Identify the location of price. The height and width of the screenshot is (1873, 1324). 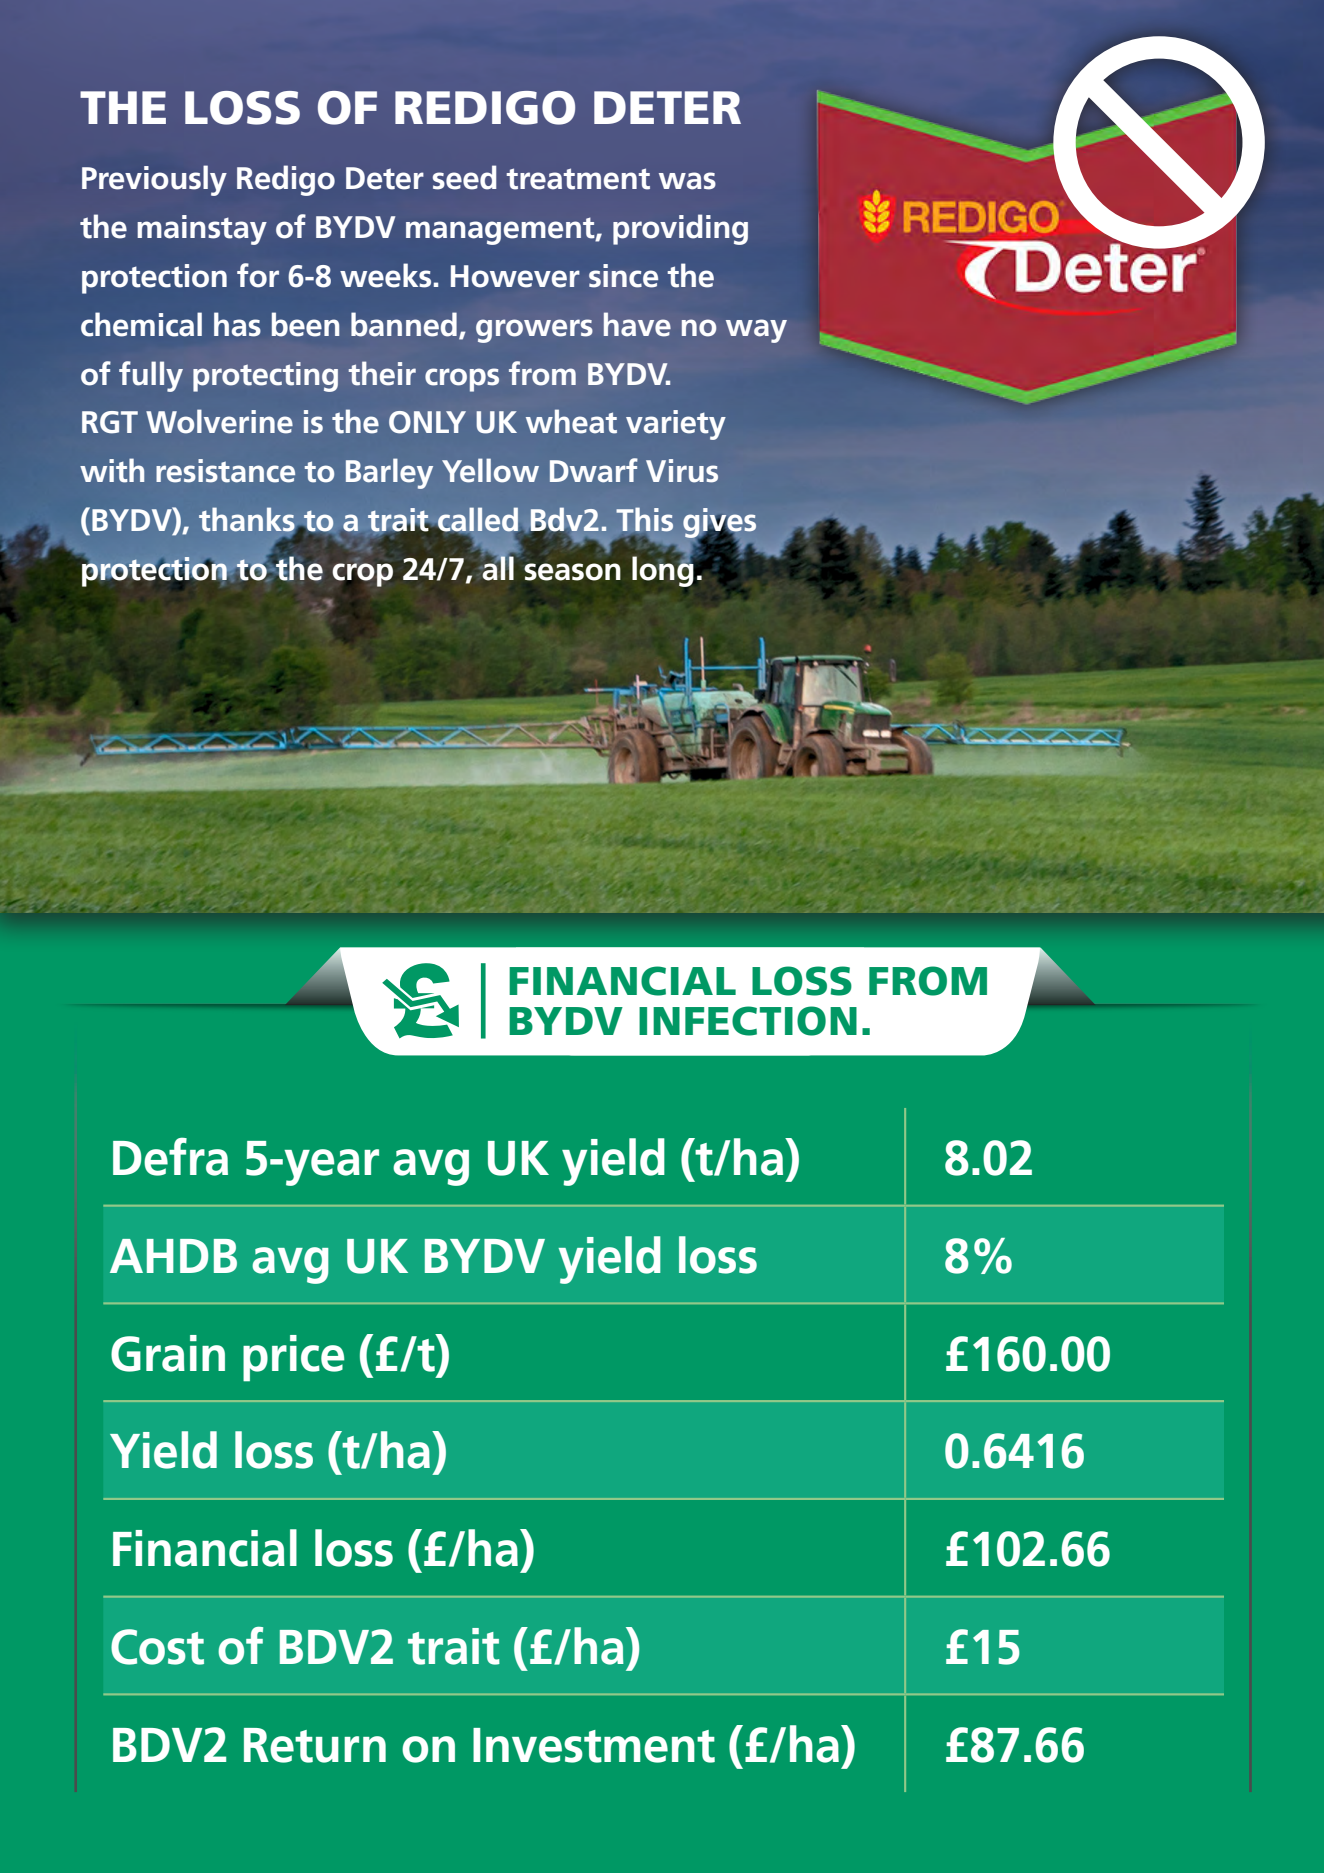
(294, 1358).
